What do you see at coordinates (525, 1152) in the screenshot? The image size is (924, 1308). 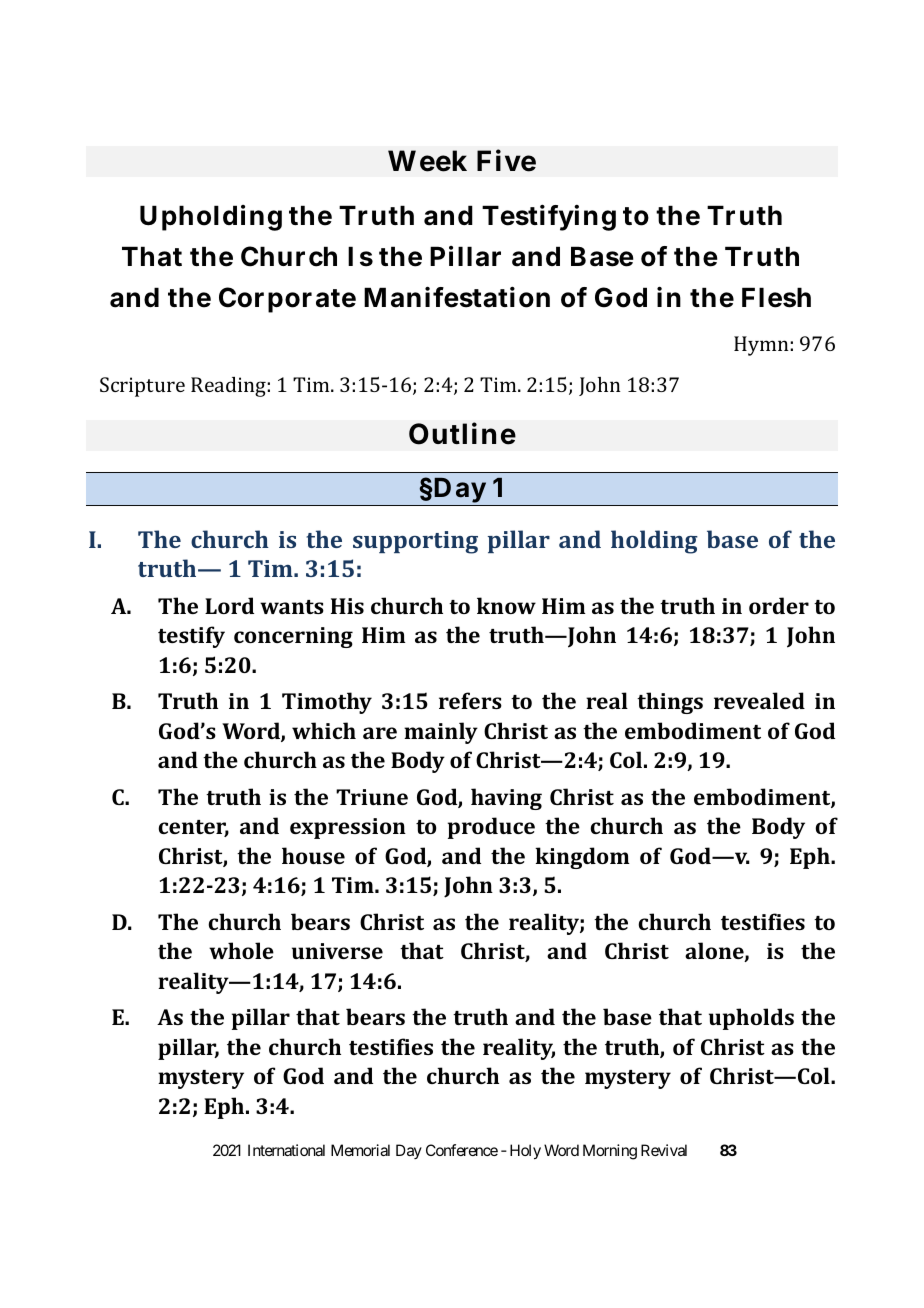 I see `Holy` at bounding box center [525, 1152].
